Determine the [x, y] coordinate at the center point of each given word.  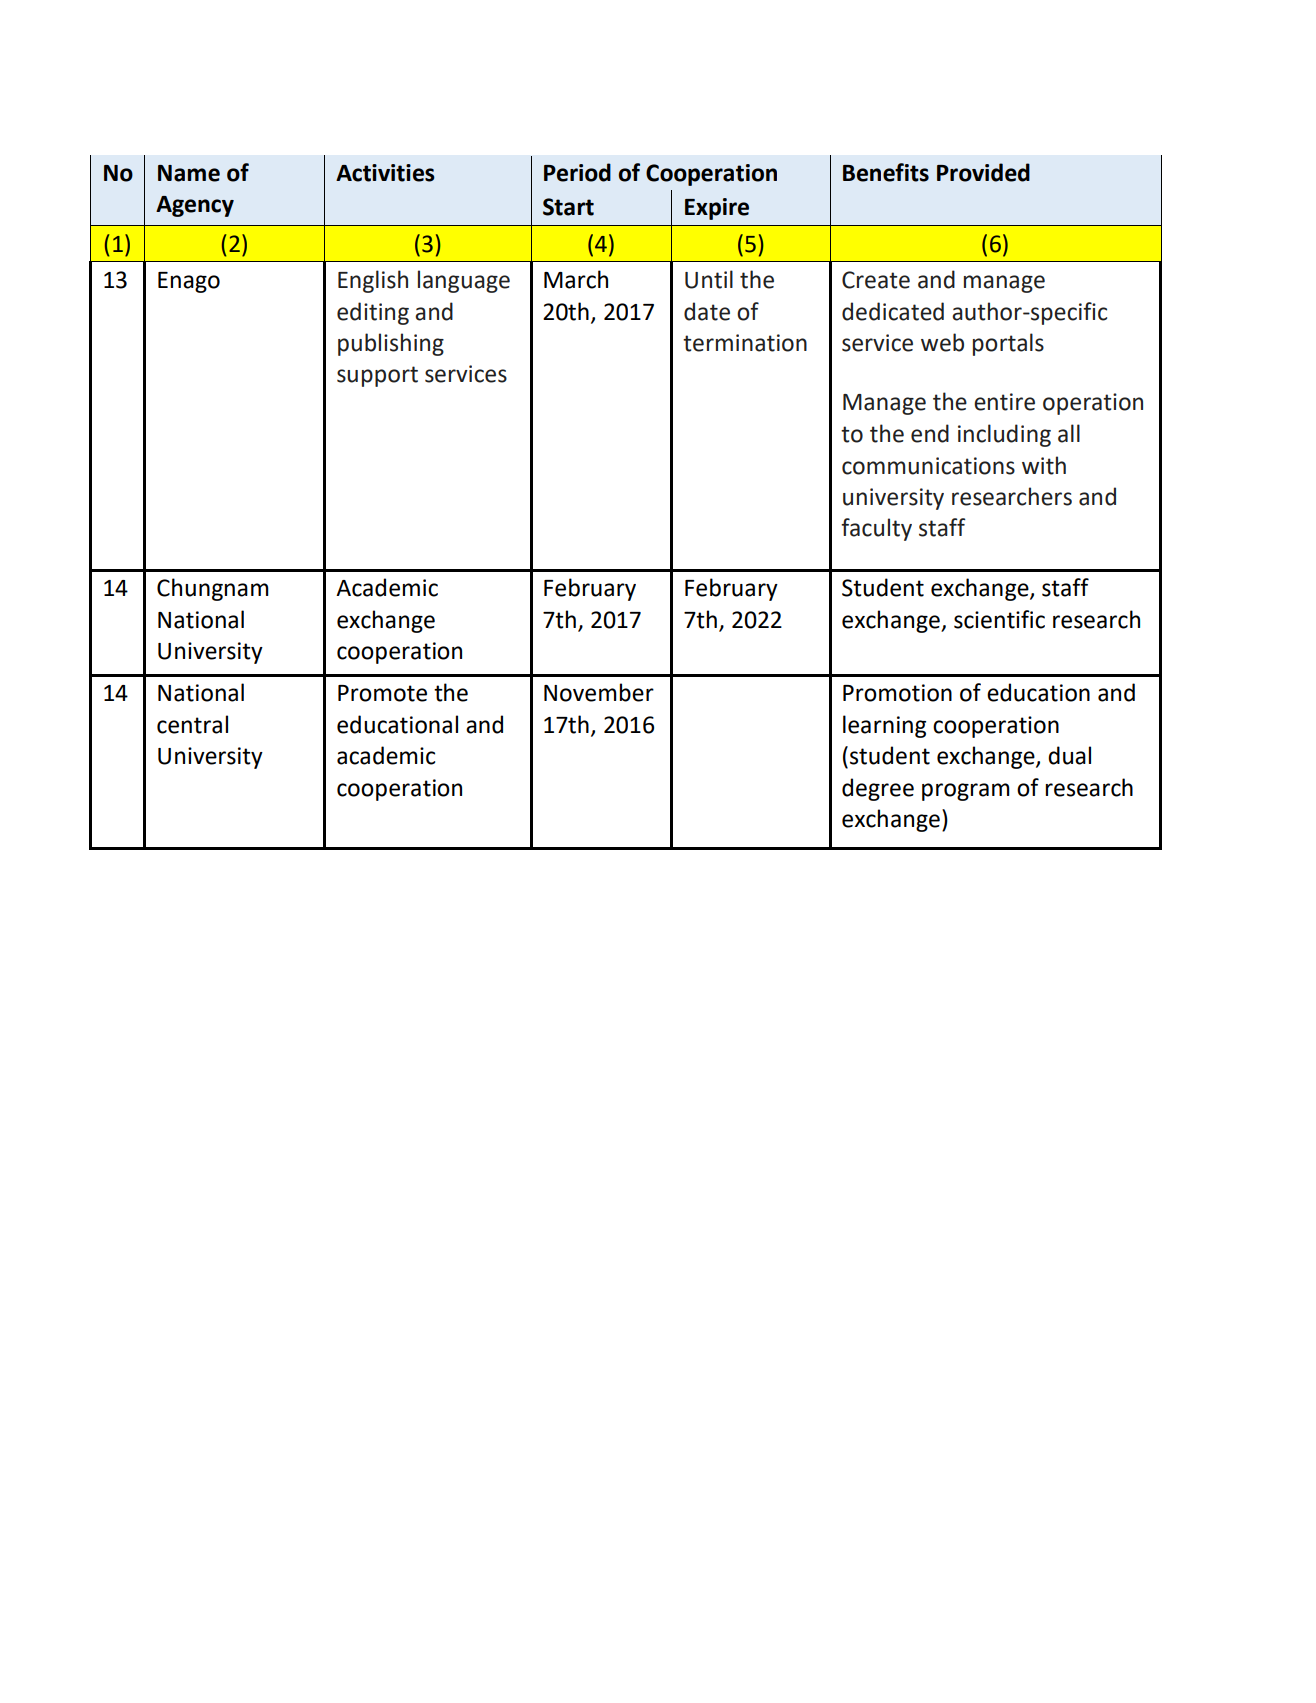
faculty [876, 529]
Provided [983, 172]
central [192, 724]
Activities [385, 173]
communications [928, 466]
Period [577, 172]
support [377, 376]
